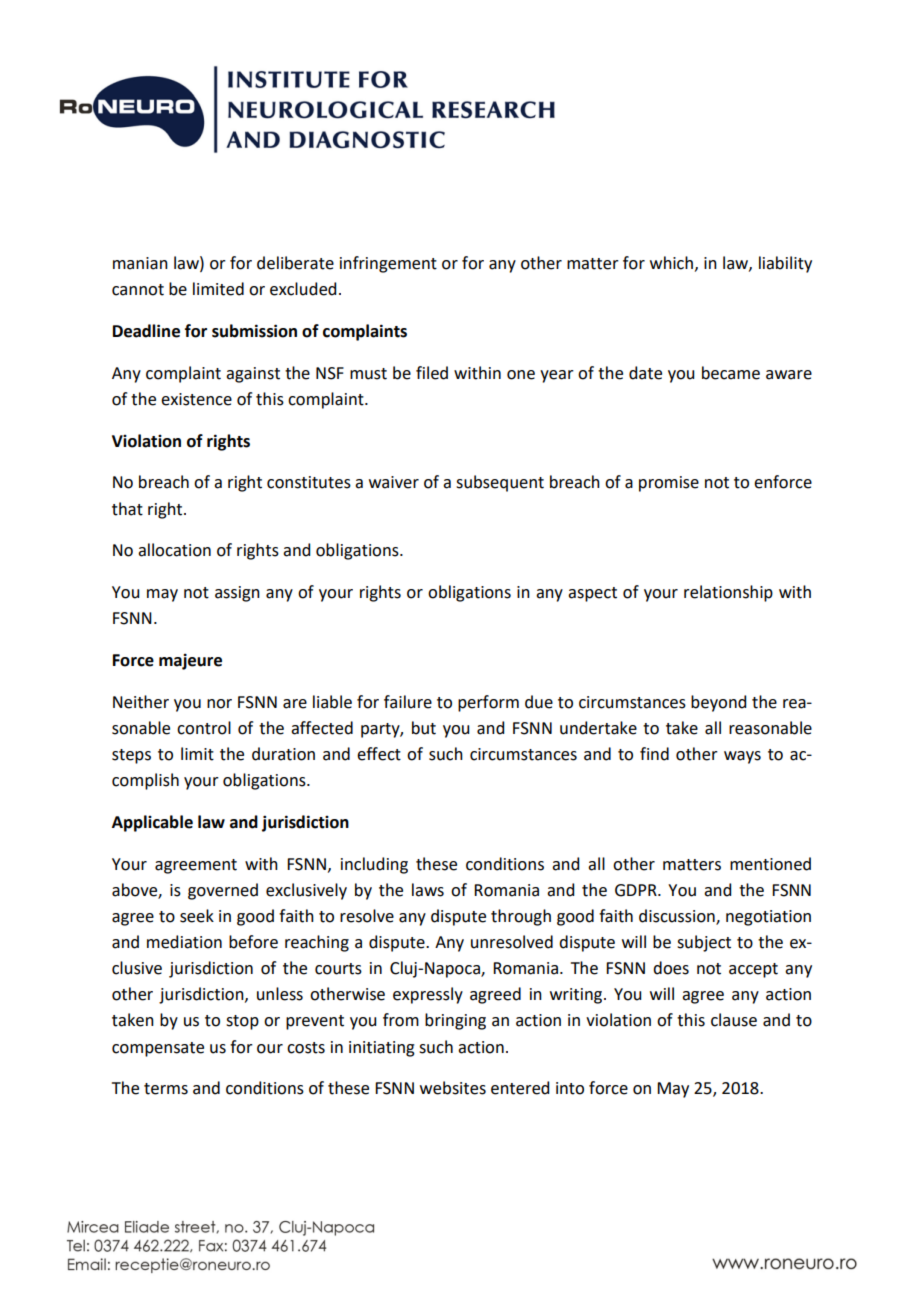  What do you see at coordinates (223, 891) in the screenshot?
I see `governed` at bounding box center [223, 891].
